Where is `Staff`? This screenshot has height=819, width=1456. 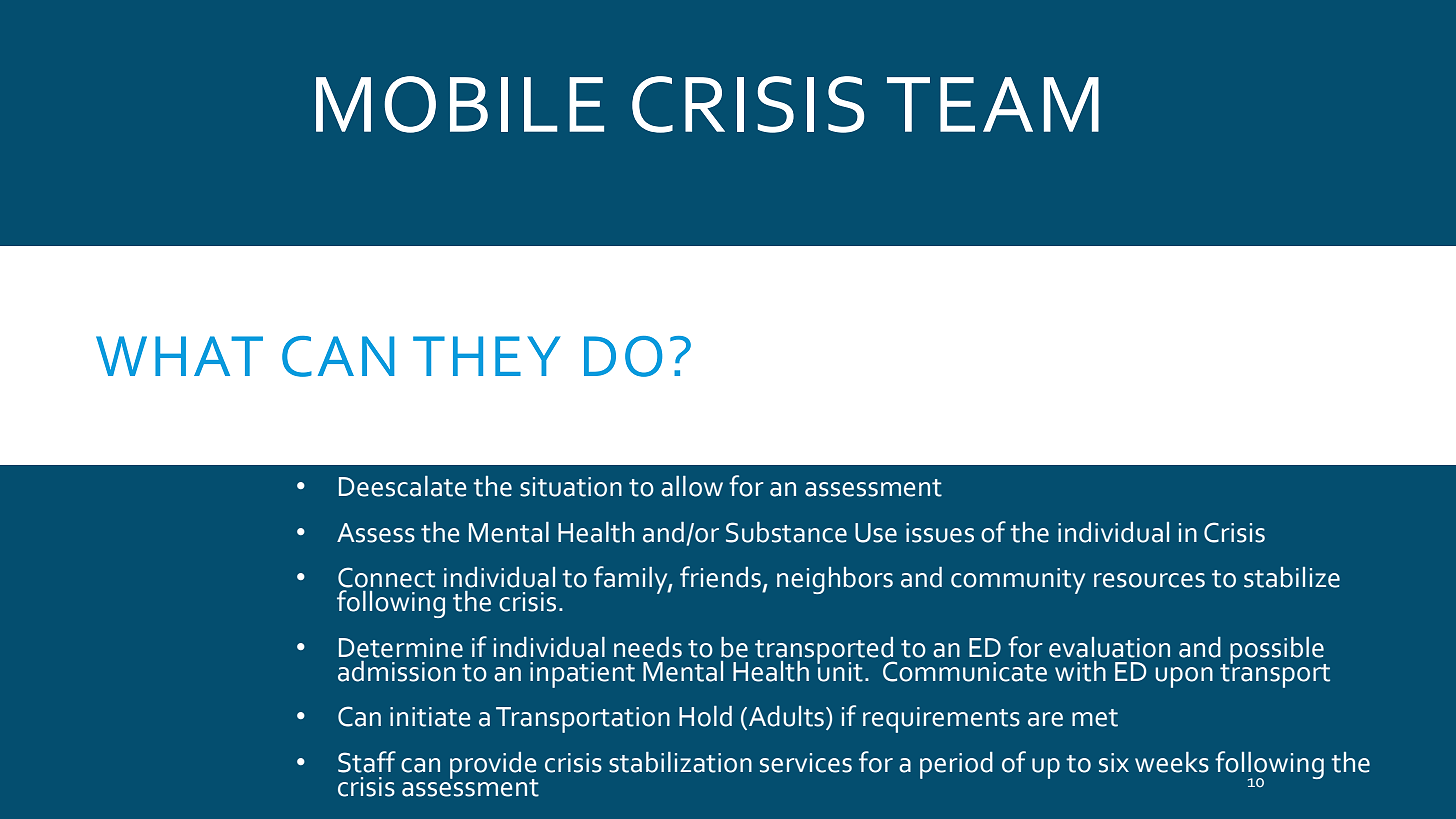
Staff is located at coordinates (367, 762).
